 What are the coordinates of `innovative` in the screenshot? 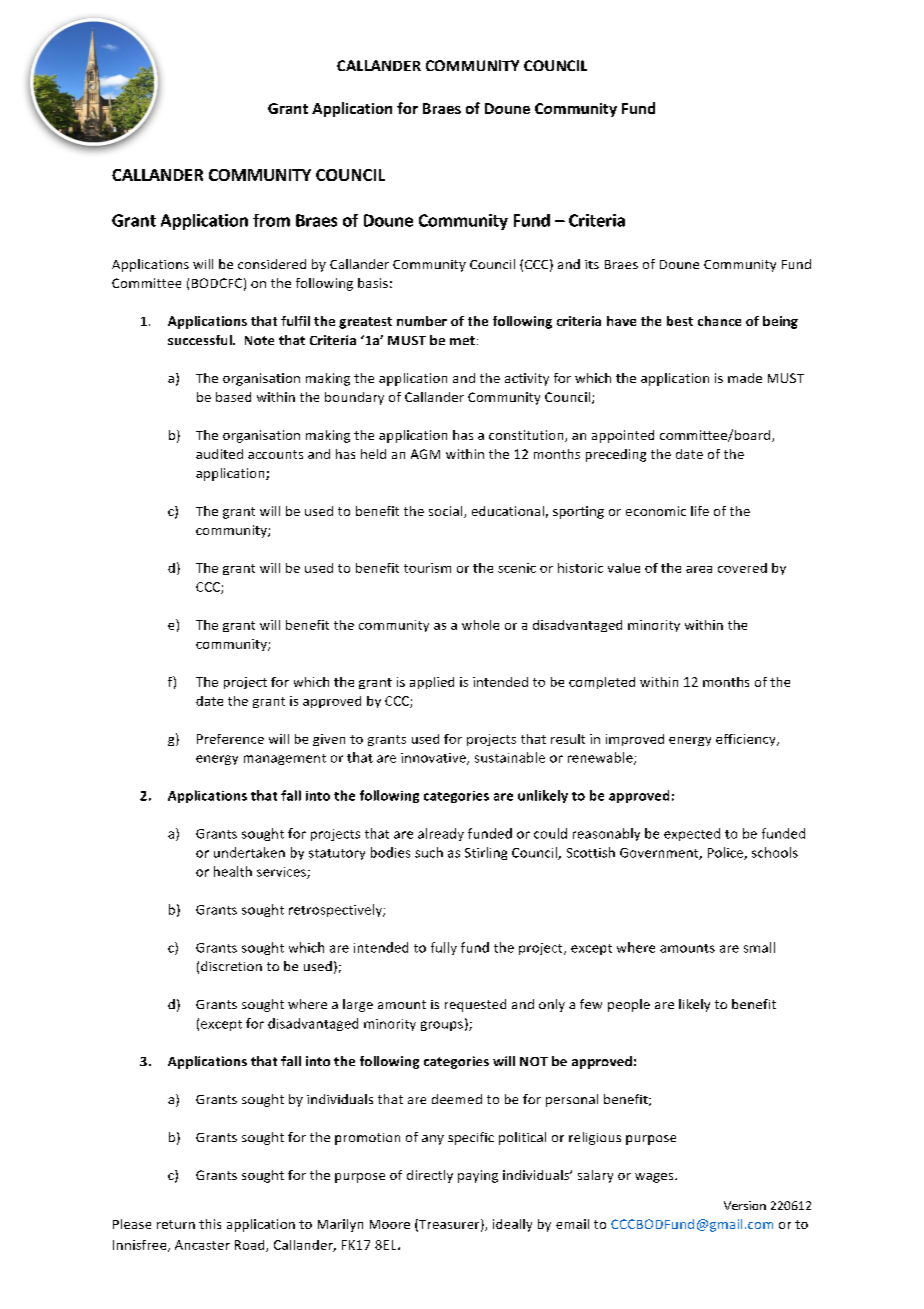 It's located at (434, 759).
